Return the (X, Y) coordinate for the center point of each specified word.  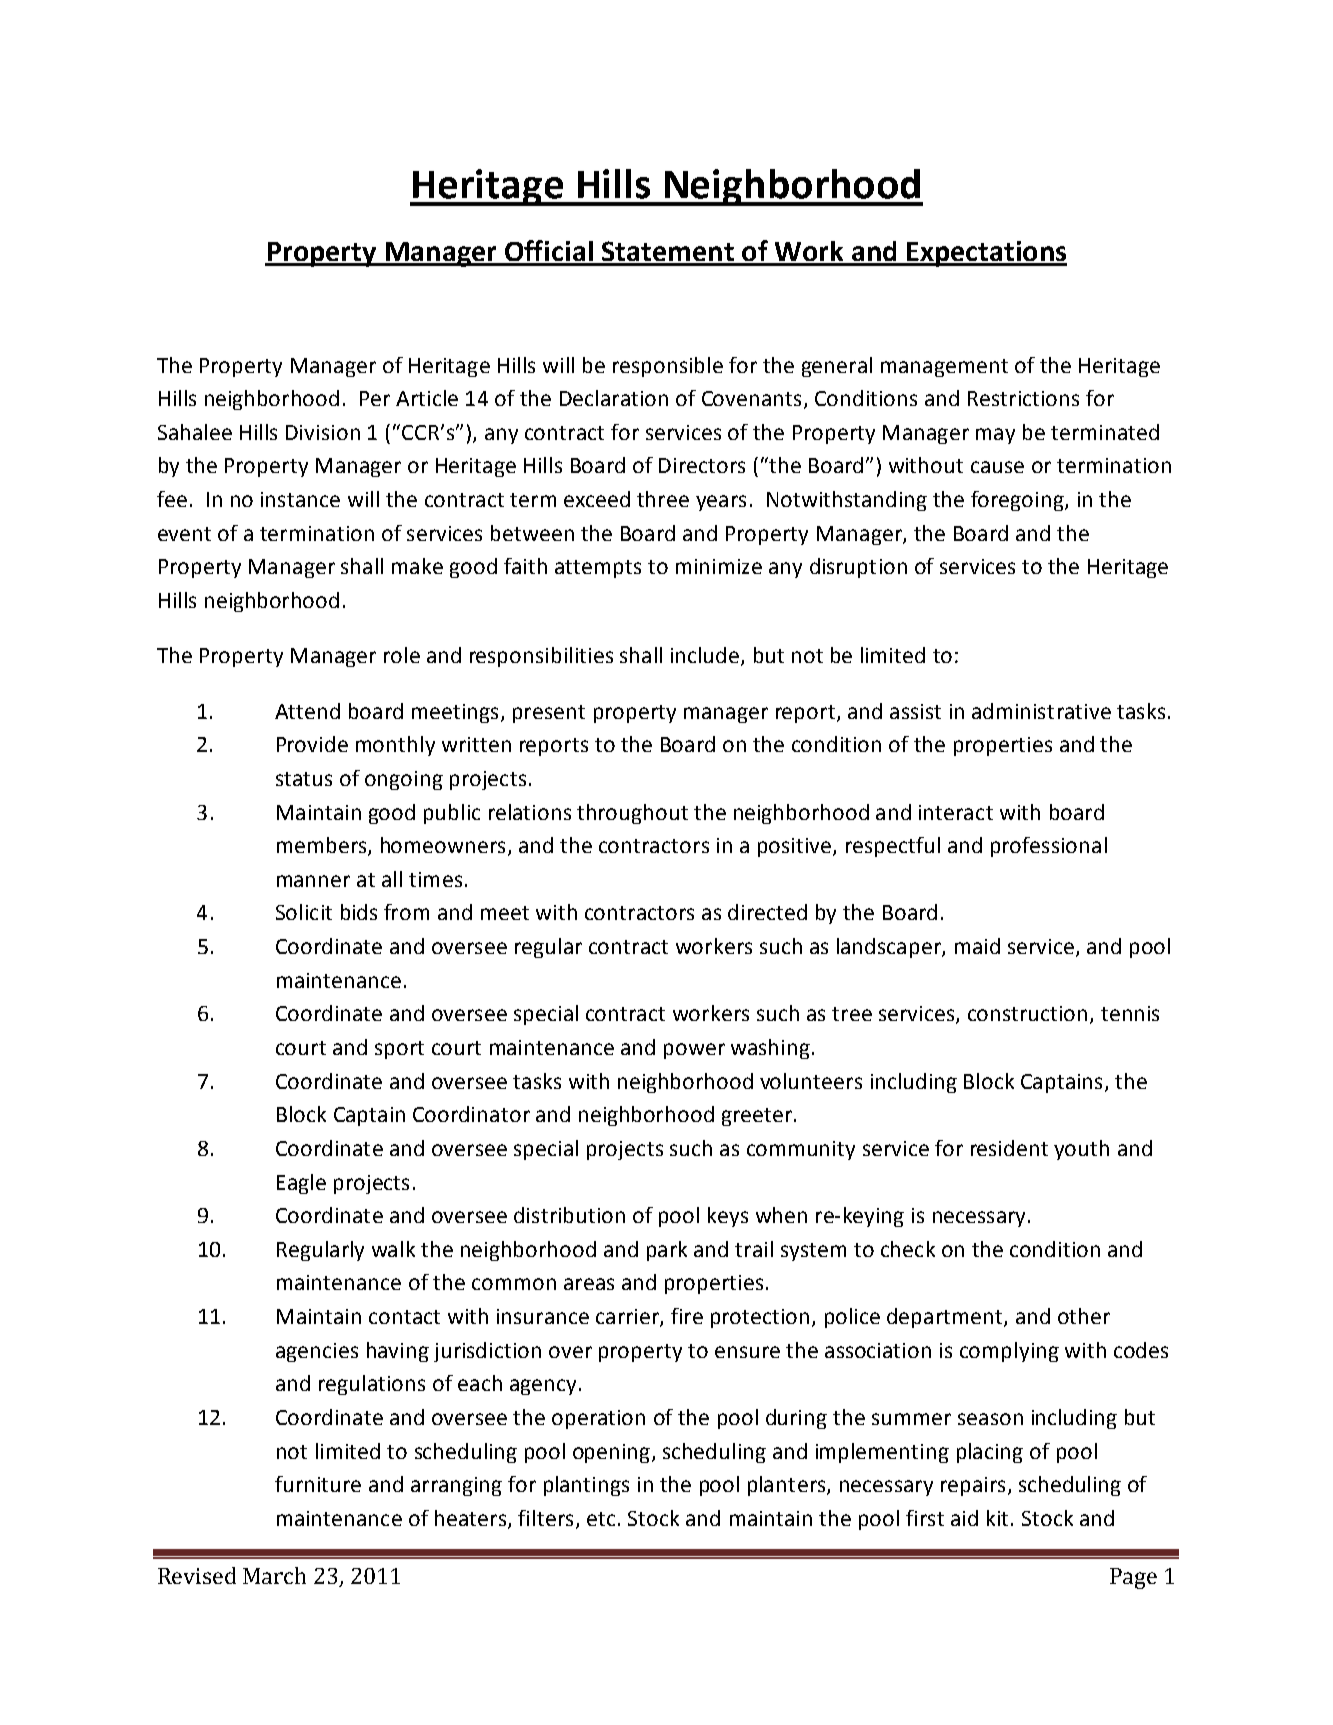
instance (300, 499)
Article (427, 398)
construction (1027, 1013)
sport (399, 1050)
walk (393, 1249)
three (663, 499)
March (274, 1575)
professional (1049, 847)
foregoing (1018, 501)
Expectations (986, 254)
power (694, 1051)
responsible (668, 367)
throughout (632, 814)
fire (687, 1316)
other (1084, 1316)
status (304, 779)
